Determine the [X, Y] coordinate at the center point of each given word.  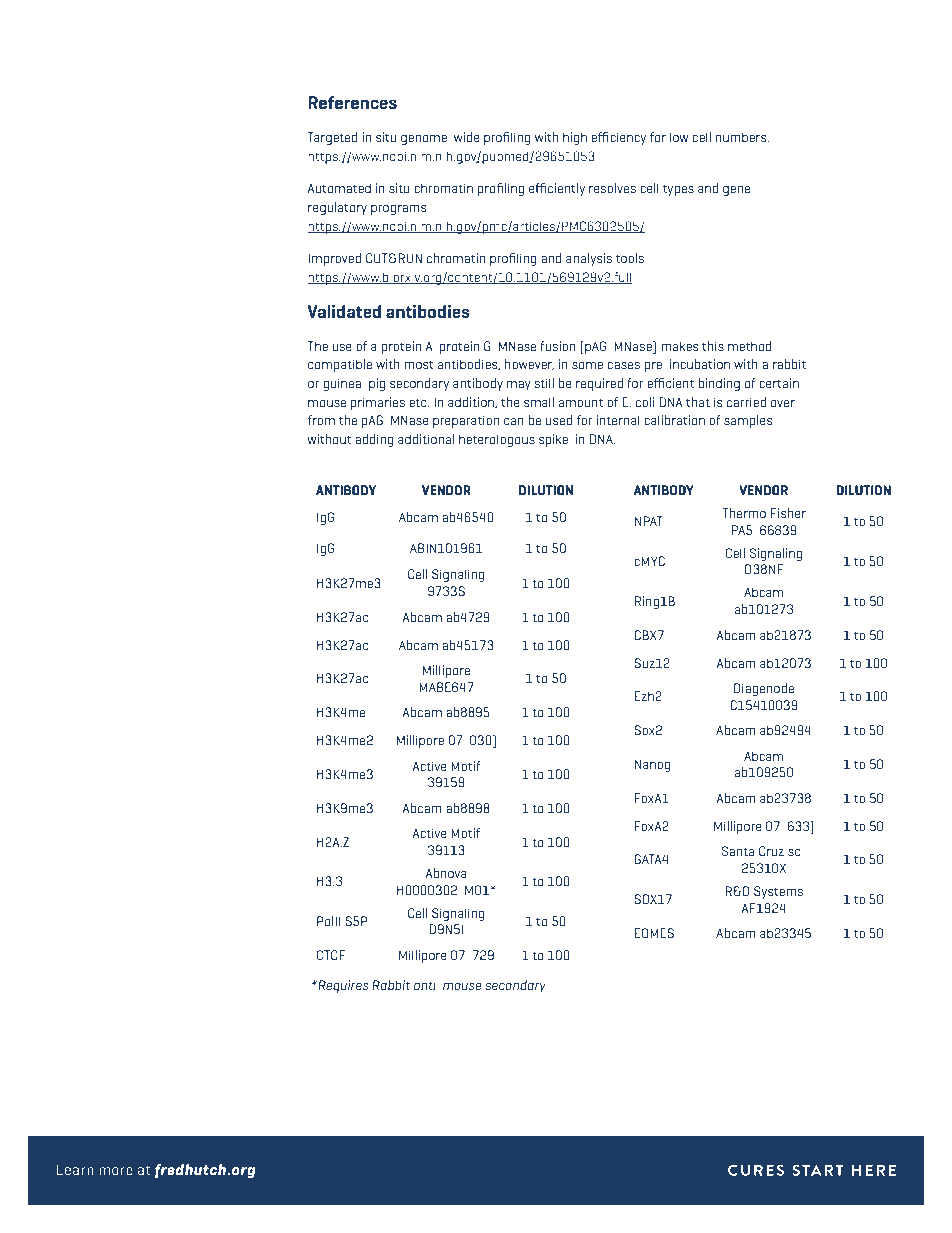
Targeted [333, 138]
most [419, 364]
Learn [75, 1169]
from [321, 420]
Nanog [653, 765]
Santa [738, 851]
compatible [340, 365]
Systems [778, 892]
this [713, 346]
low [679, 137]
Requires [342, 986]
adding [374, 440]
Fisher [788, 513]
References [352, 102]
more [116, 1171]
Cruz [771, 851]
